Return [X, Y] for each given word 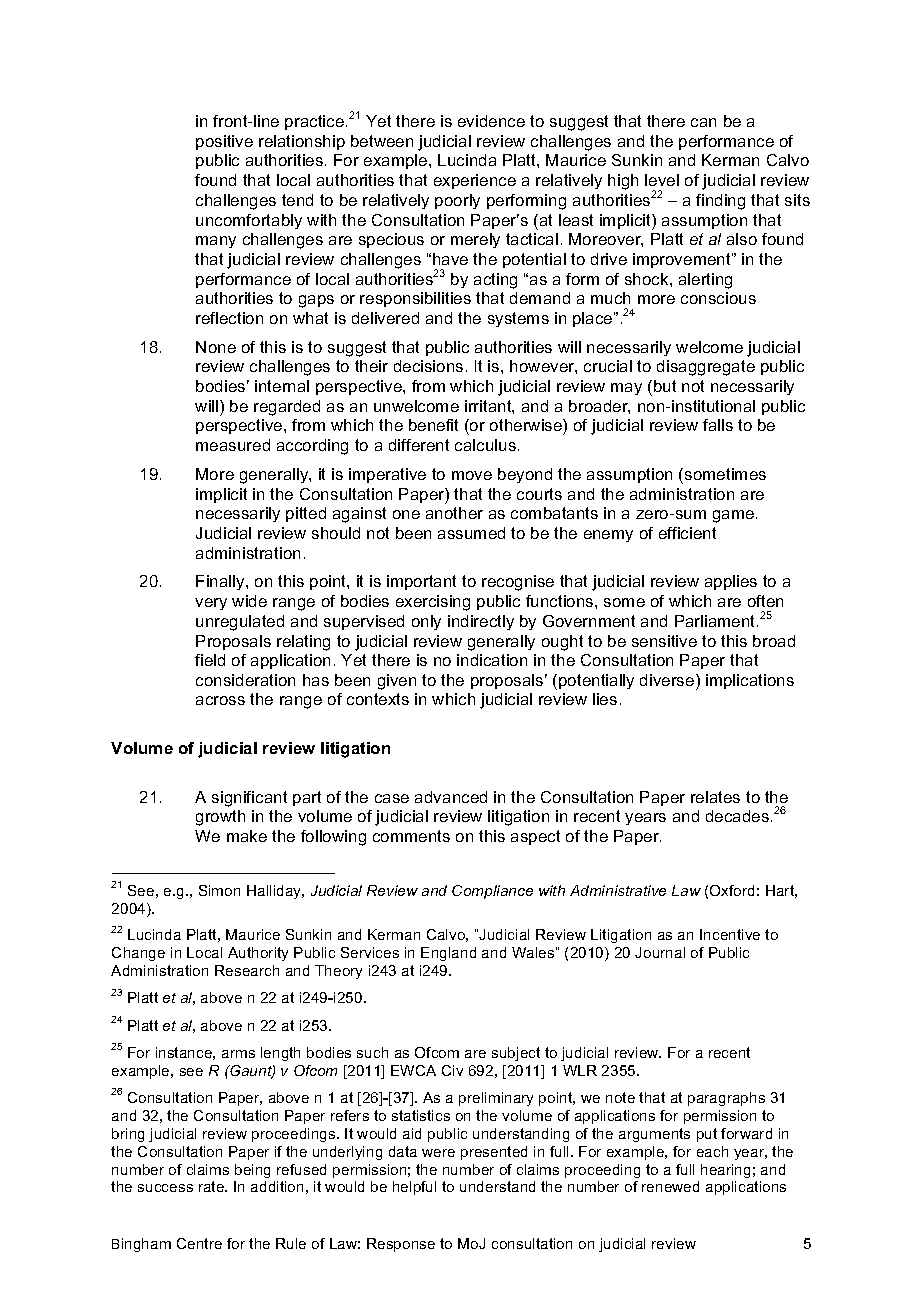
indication [492, 660]
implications [750, 681]
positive [224, 142]
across [220, 700]
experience [475, 181]
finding [720, 202]
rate [213, 1186]
